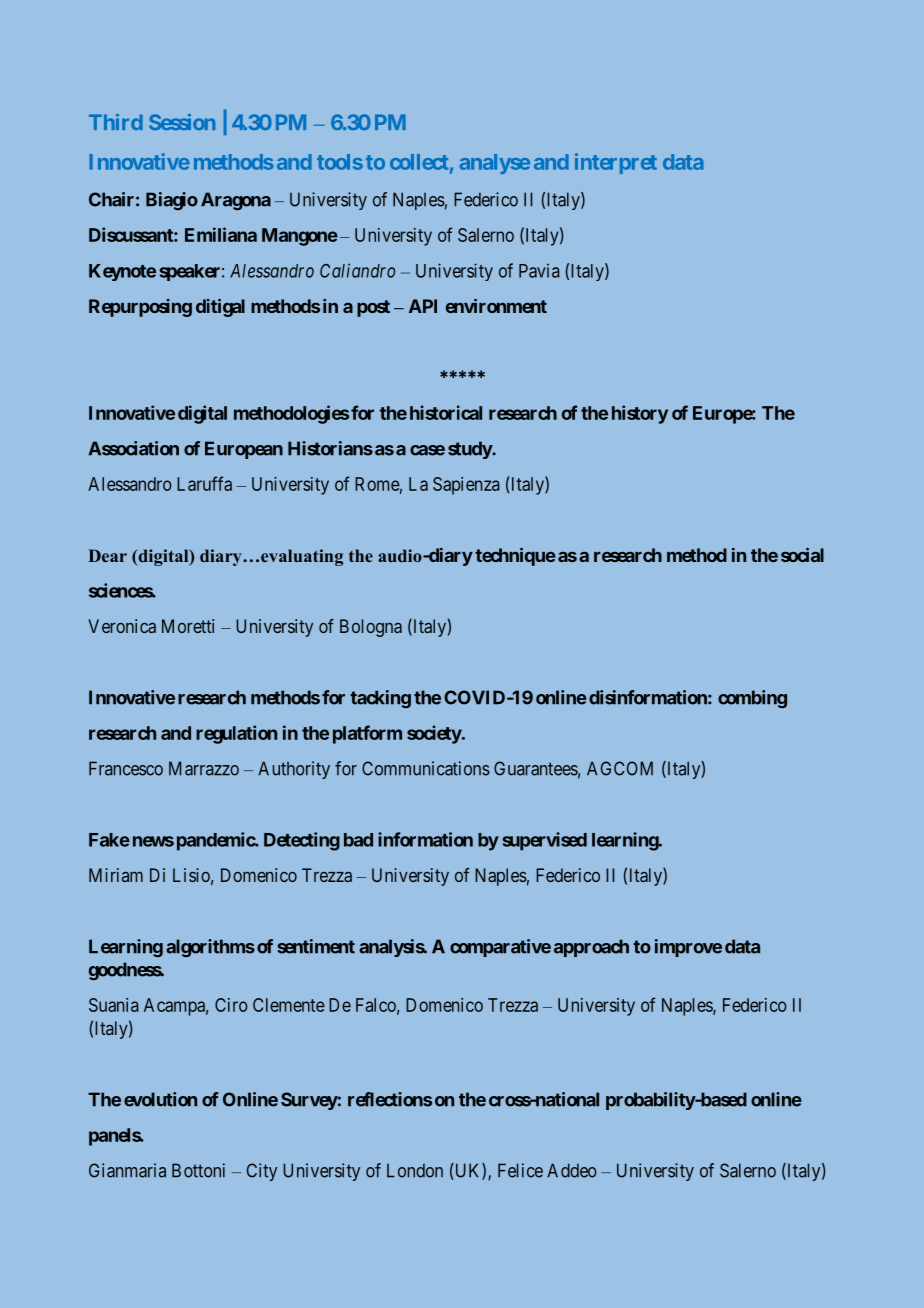 This document has width=924, height=1308. I want to click on evolution, so click(160, 1099).
